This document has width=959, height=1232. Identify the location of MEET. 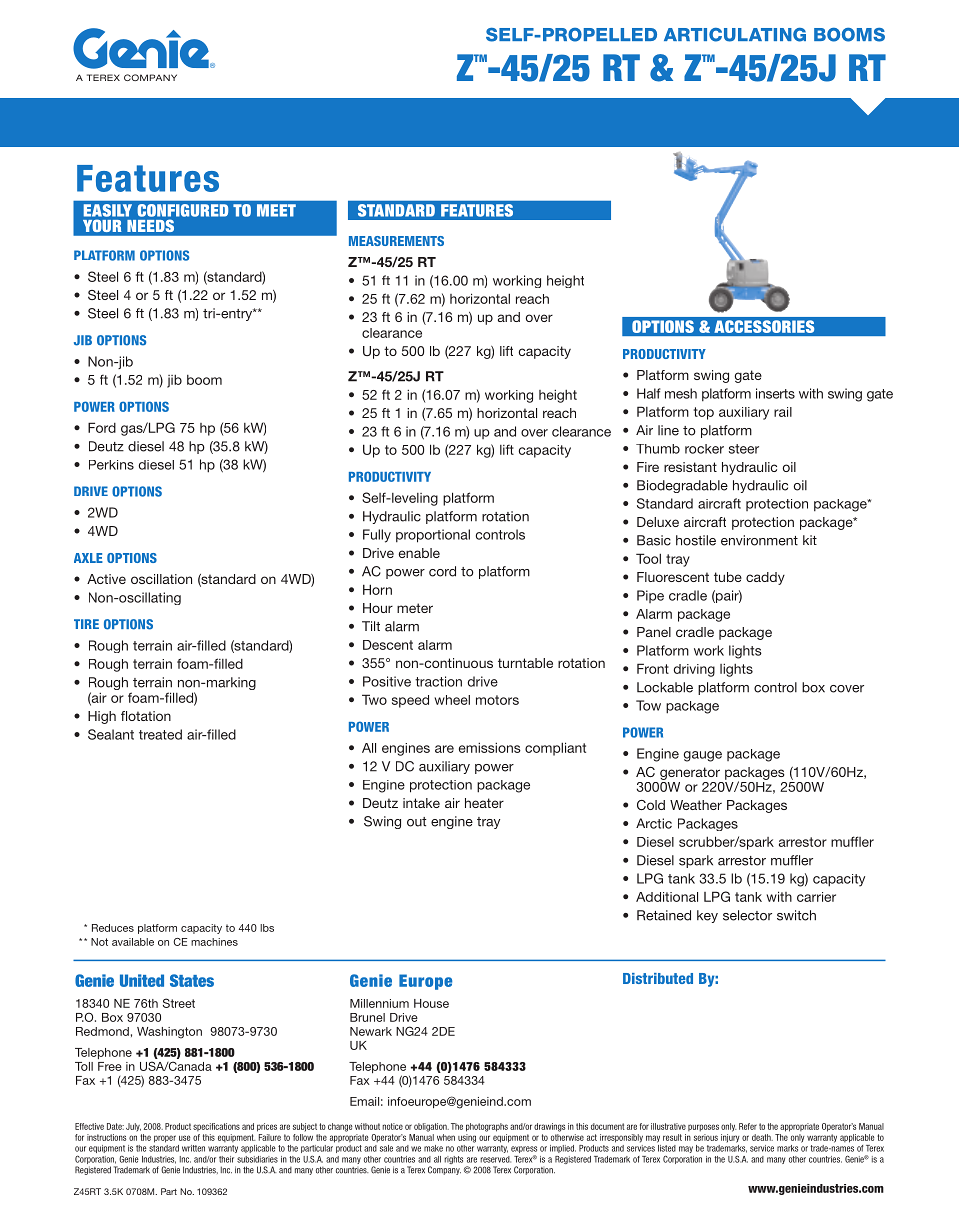
(276, 210).
